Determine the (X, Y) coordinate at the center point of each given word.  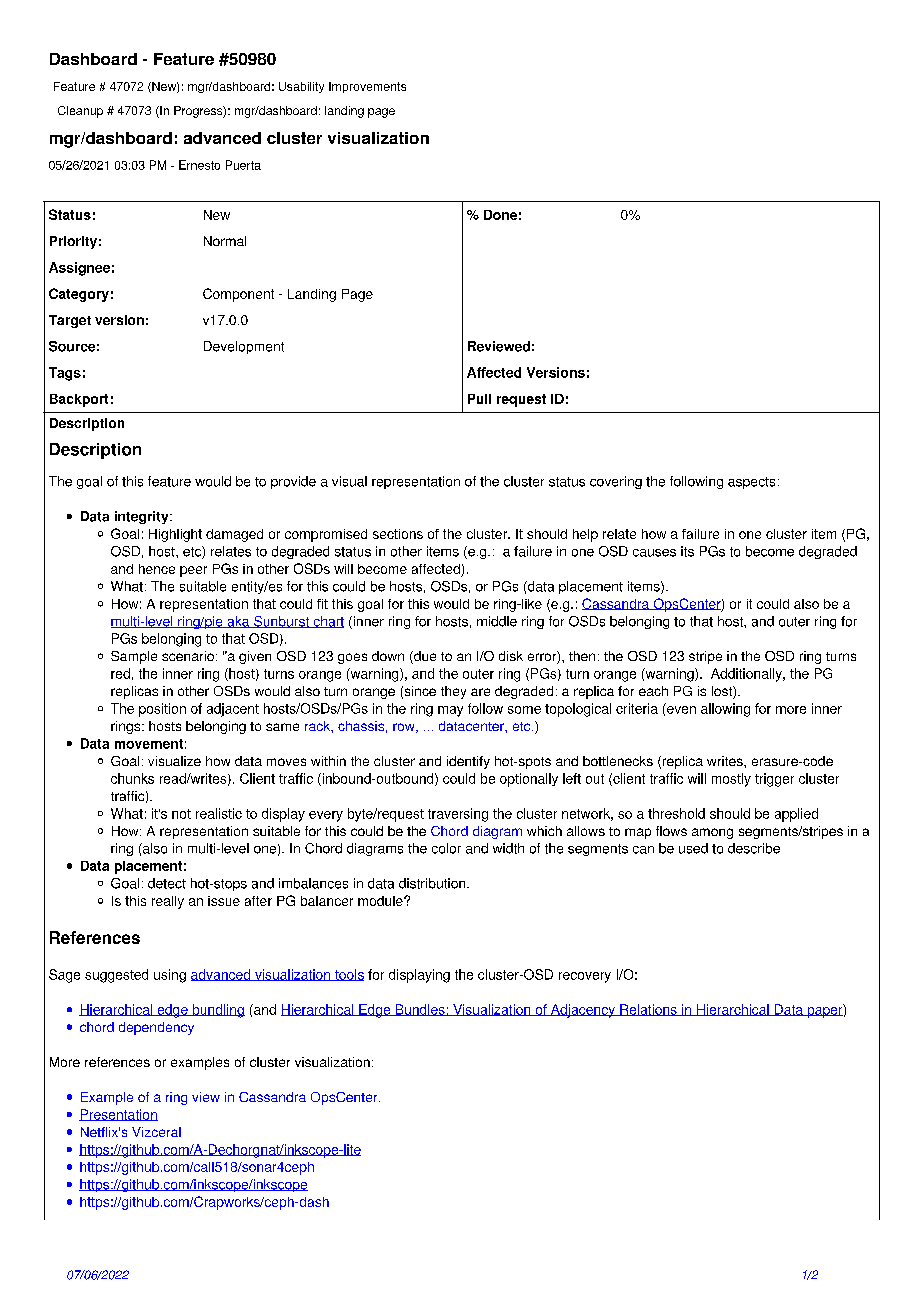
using (170, 976)
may (450, 711)
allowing (725, 710)
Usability (301, 87)
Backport (79, 400)
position (162, 710)
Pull (479, 399)
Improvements (367, 87)
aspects (751, 483)
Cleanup (80, 112)
